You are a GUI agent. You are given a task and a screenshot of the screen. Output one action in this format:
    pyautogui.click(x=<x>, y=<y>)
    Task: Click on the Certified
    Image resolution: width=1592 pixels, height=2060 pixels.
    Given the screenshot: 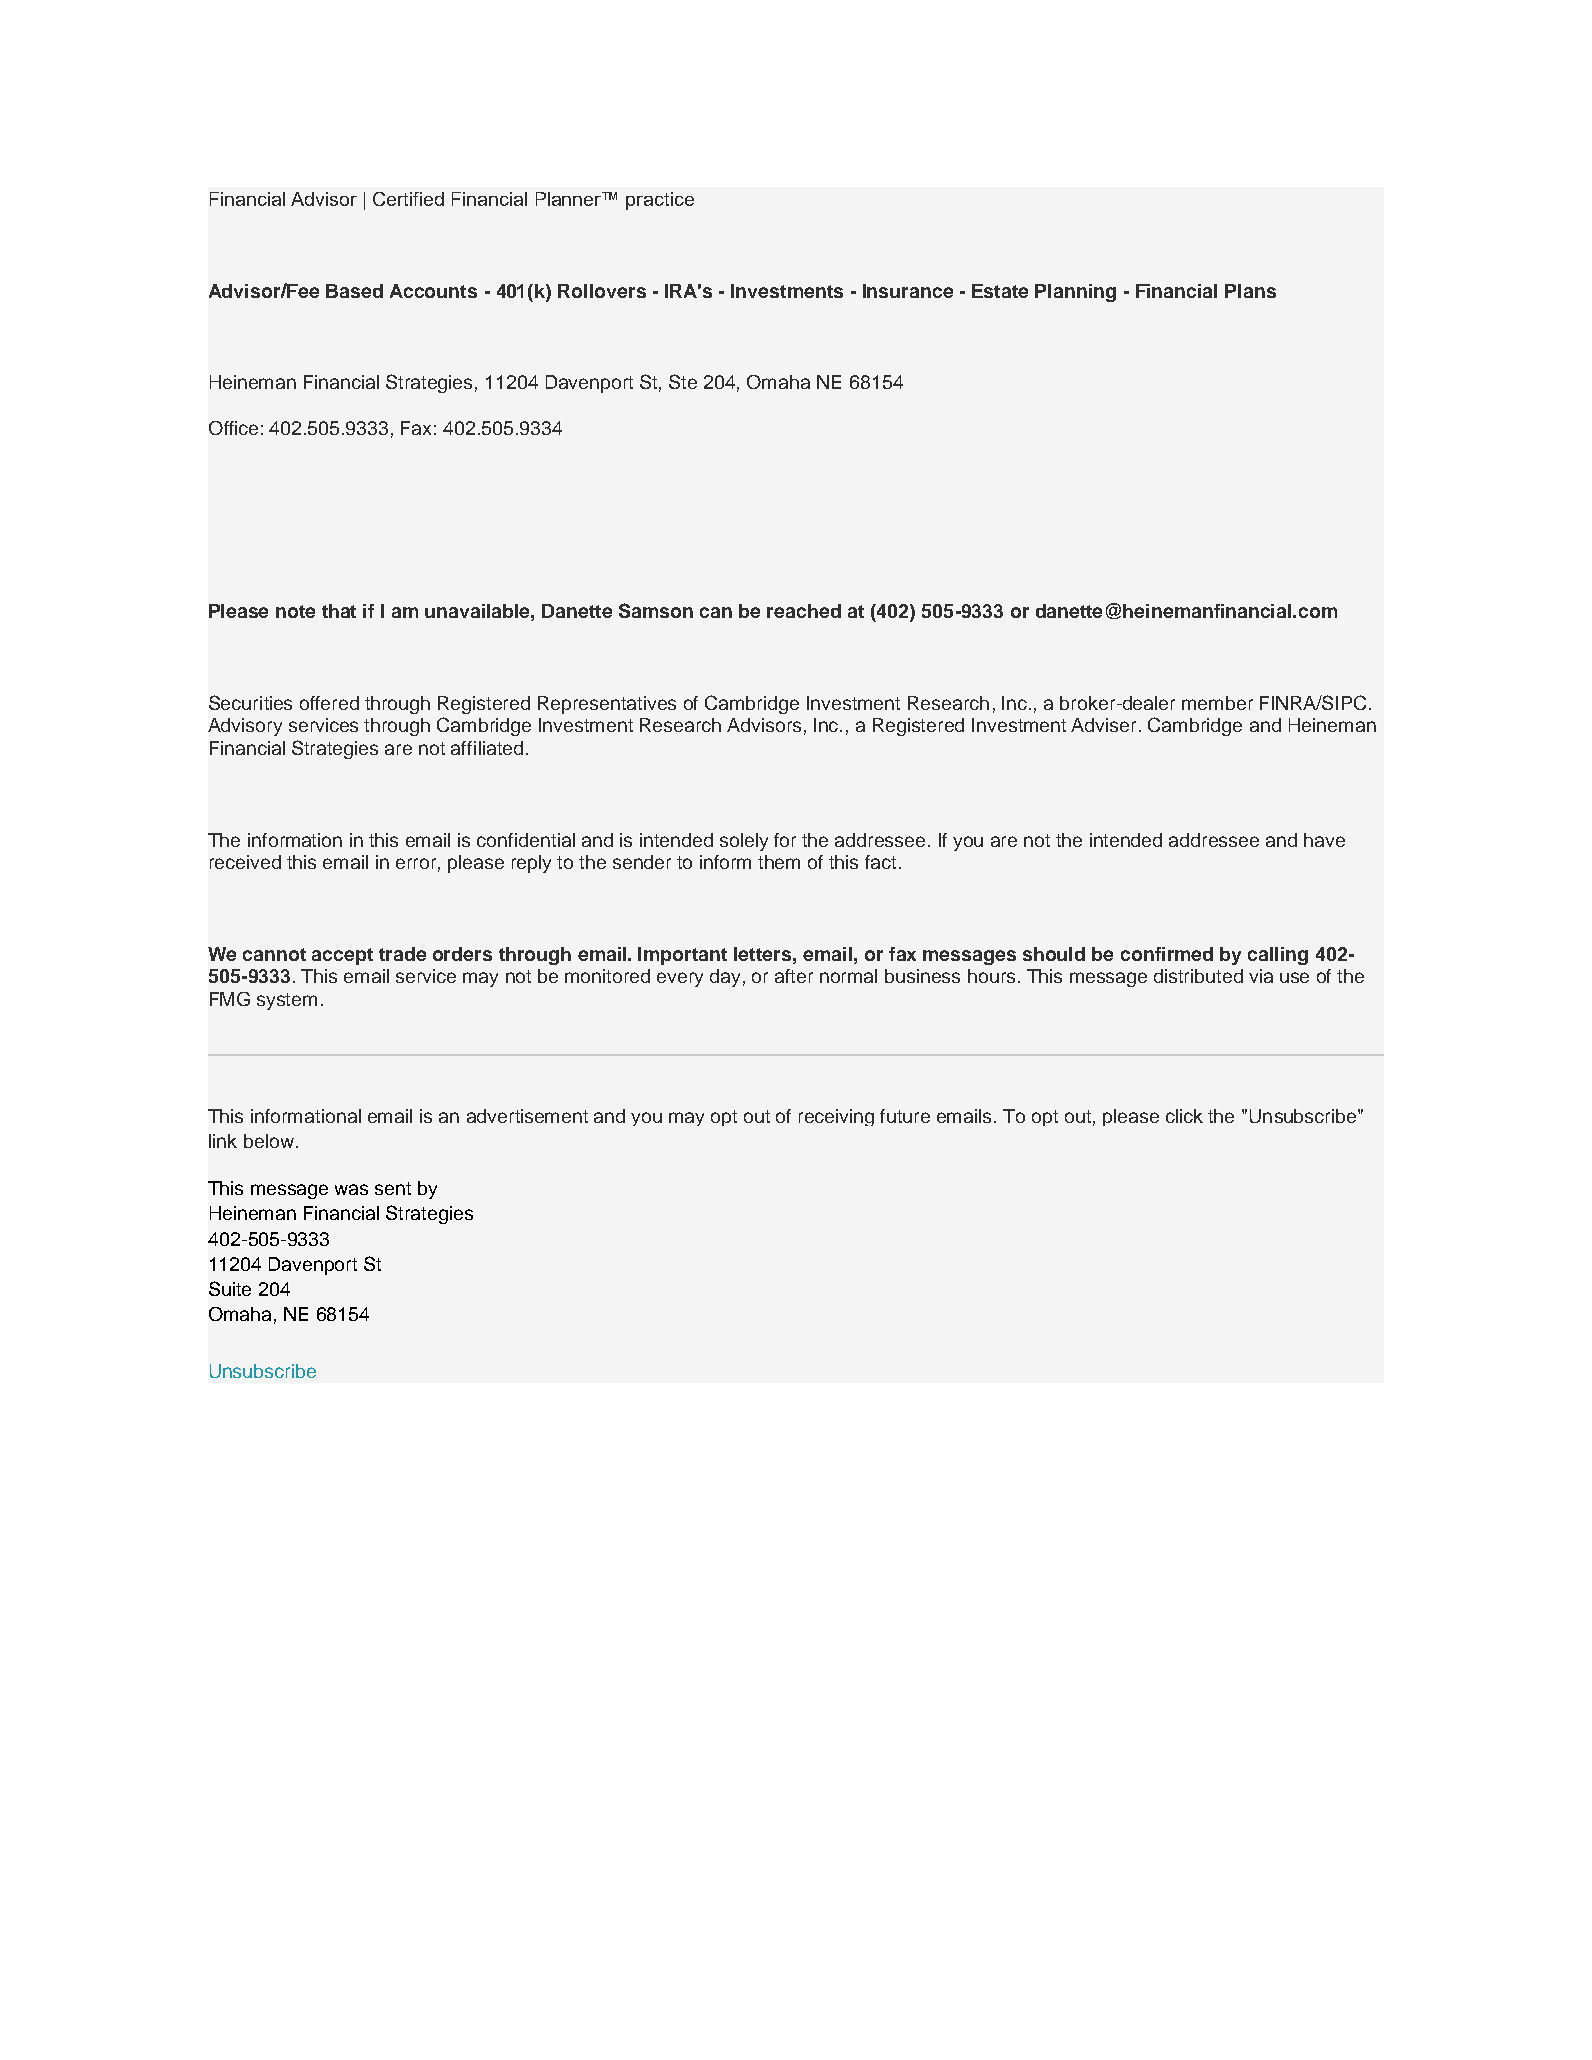 What is the action you would take?
    pyautogui.click(x=408, y=199)
